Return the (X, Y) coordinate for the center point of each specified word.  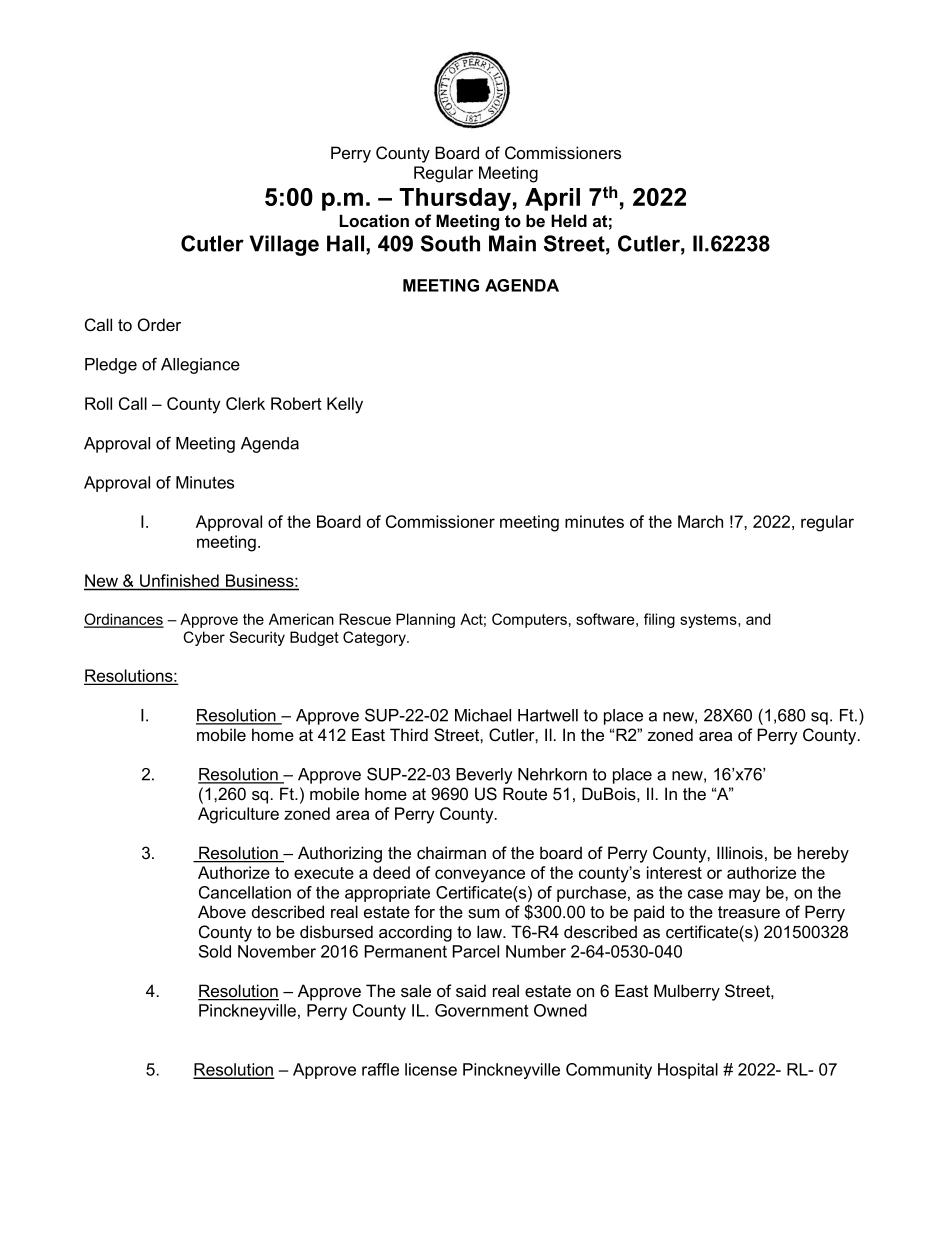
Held (569, 221)
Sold (215, 951)
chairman (451, 853)
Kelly (345, 405)
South (450, 243)
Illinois (740, 852)
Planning (425, 620)
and (758, 619)
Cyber (204, 638)
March (700, 521)
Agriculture (238, 815)
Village (284, 245)
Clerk (245, 403)
